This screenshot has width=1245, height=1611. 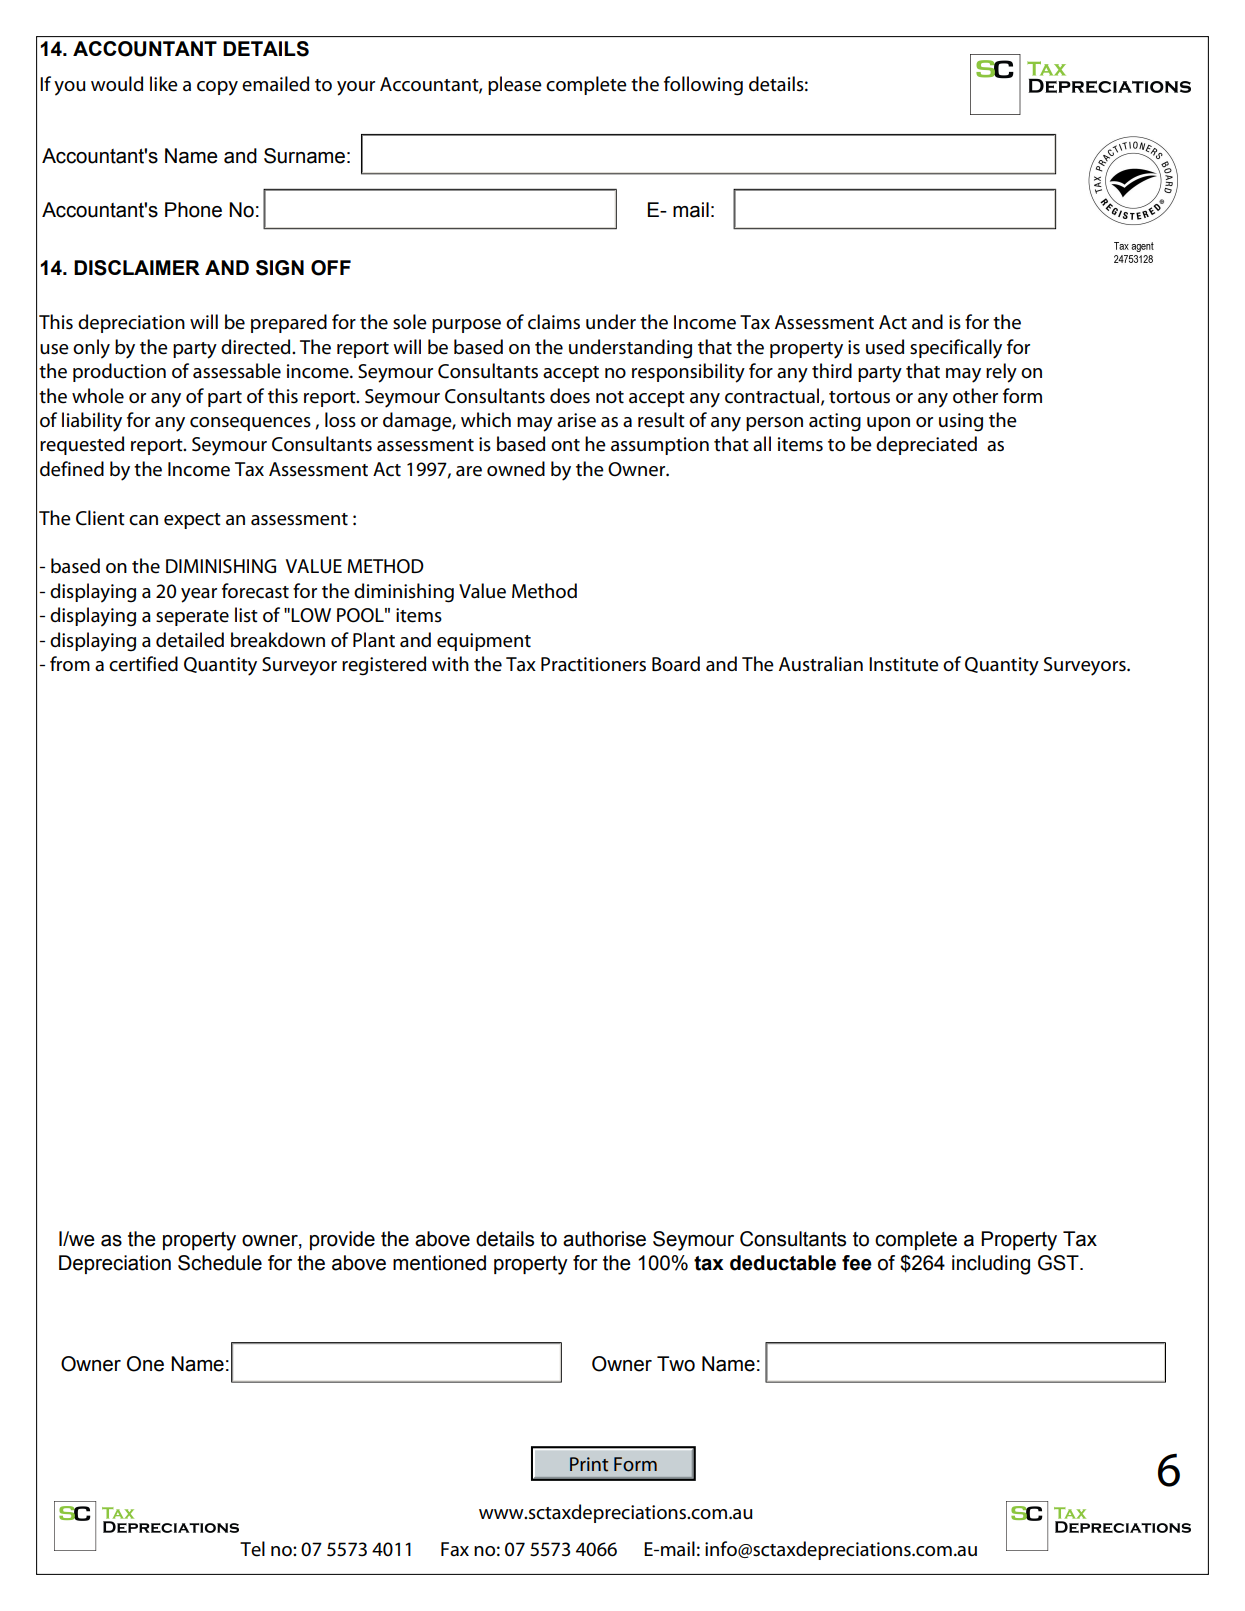 What do you see at coordinates (455, 1549) in the screenshot?
I see `Fax` at bounding box center [455, 1549].
